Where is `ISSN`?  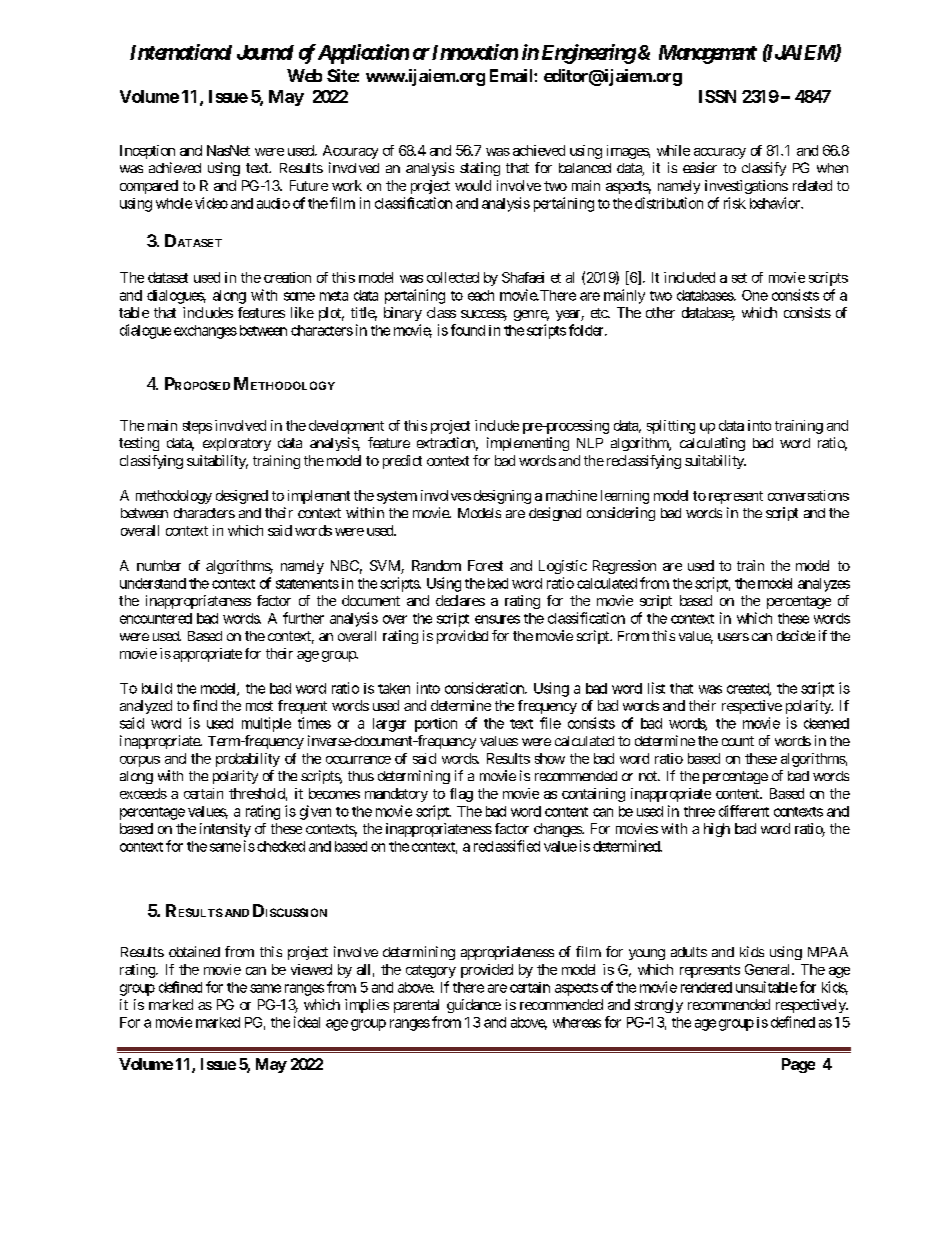 ISSN is located at coordinates (717, 96).
